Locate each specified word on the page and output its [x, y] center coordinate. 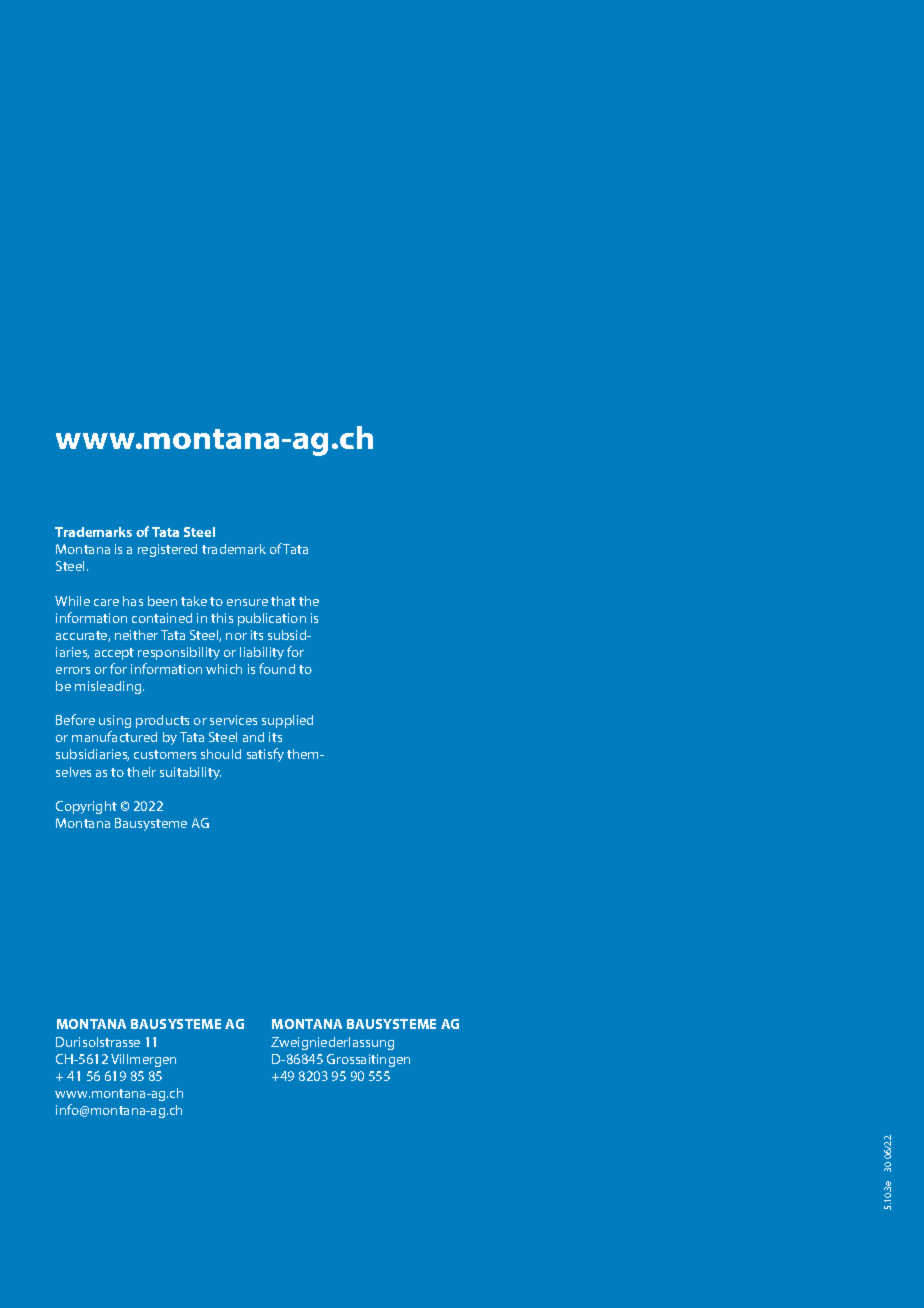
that [283, 601]
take [194, 601]
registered [167, 550]
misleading [109, 687]
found [277, 668]
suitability [190, 773]
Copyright [86, 807]
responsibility [179, 653]
